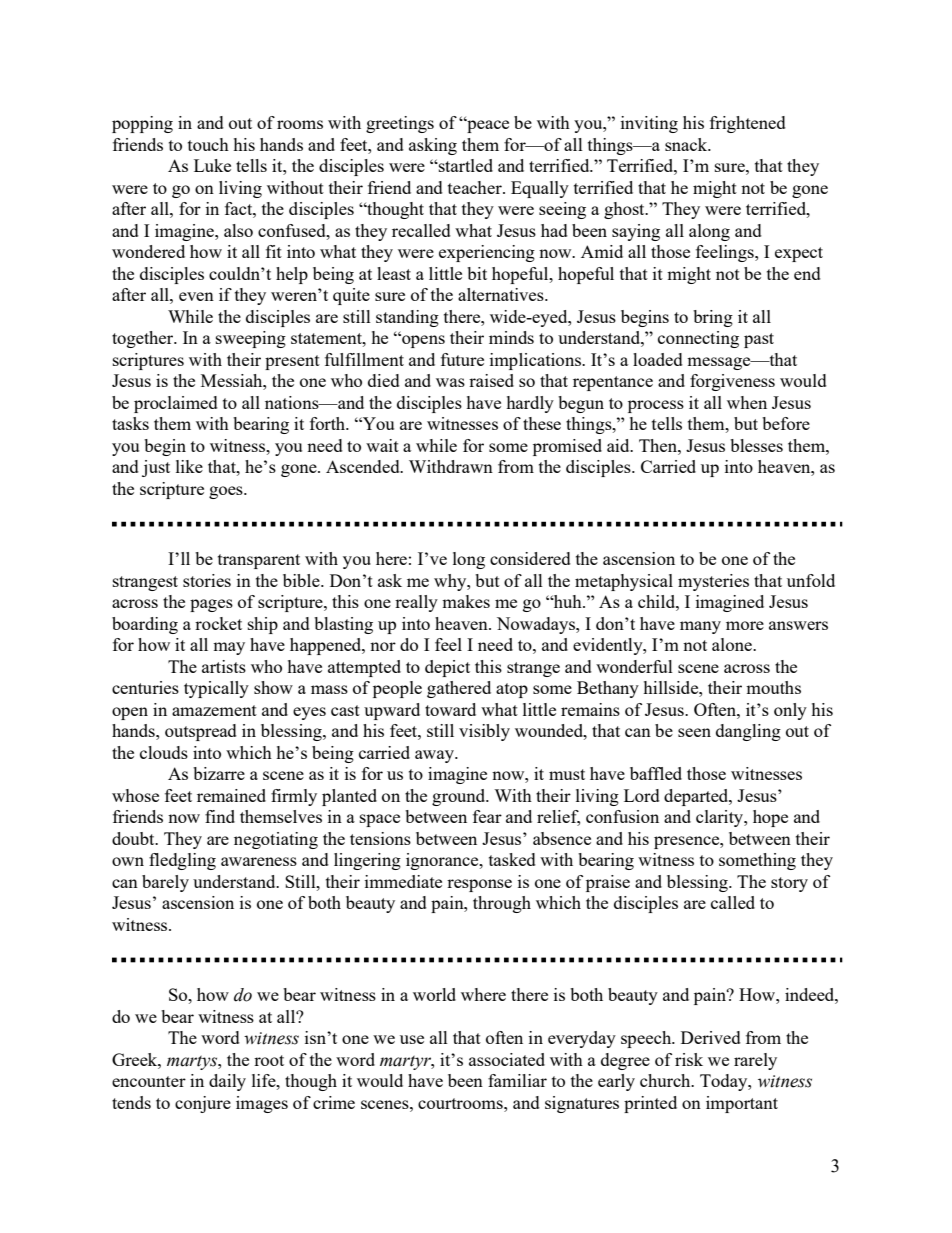 Image resolution: width=952 pixels, height=1233 pixels. I want to click on future, so click(462, 359).
